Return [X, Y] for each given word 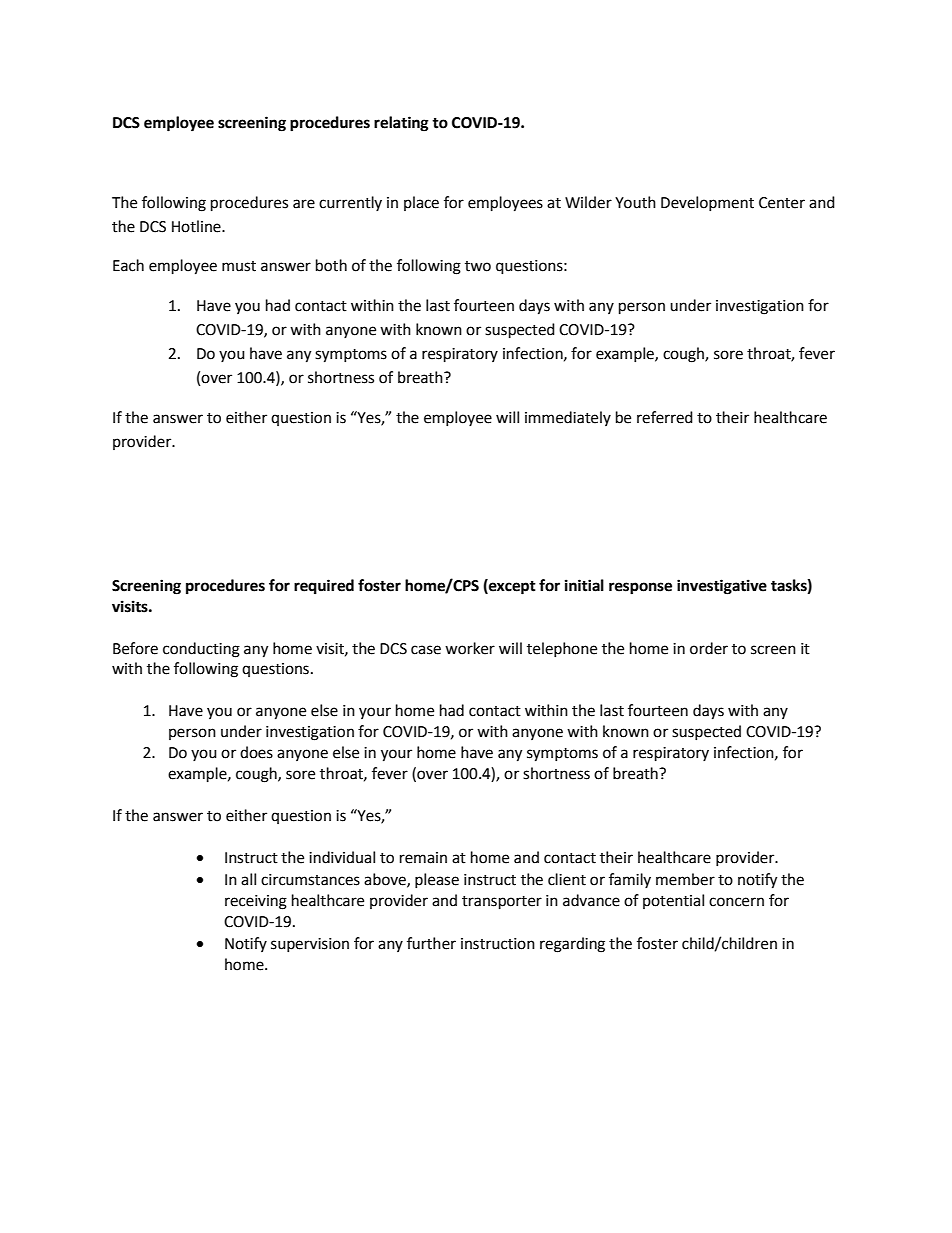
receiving [256, 902]
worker [470, 648]
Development [707, 203]
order [709, 648]
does [256, 752]
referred [665, 417]
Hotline [197, 226]
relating [401, 124]
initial [584, 585]
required [324, 587]
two [478, 266]
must [239, 266]
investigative [722, 587]
